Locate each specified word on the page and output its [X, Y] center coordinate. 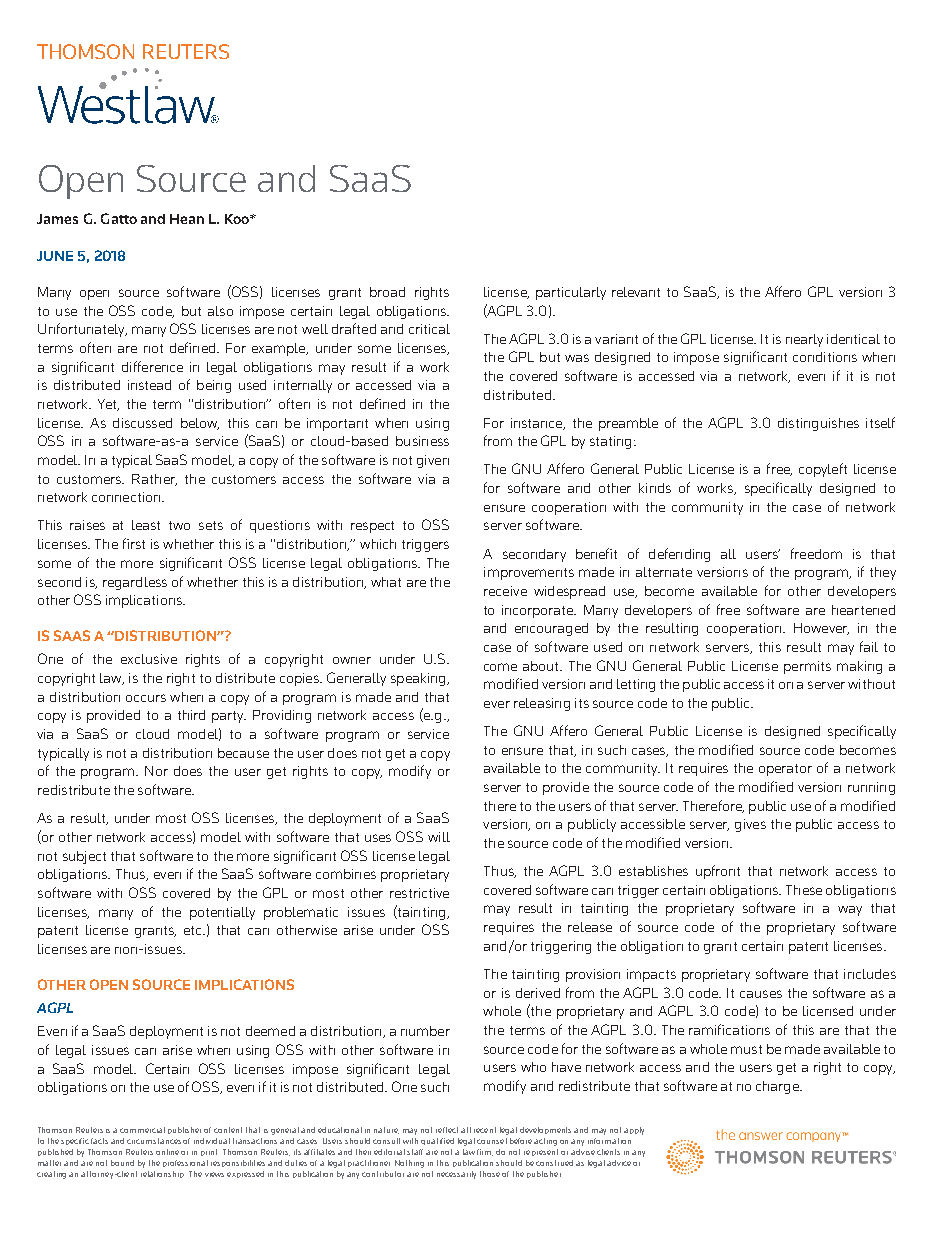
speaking [419, 679]
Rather [154, 480]
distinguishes [818, 424]
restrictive [419, 893]
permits [807, 667]
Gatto [119, 218]
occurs [146, 698]
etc [194, 930]
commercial [142, 1130]
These [804, 890]
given [433, 461]
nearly [804, 340]
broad [387, 292]
